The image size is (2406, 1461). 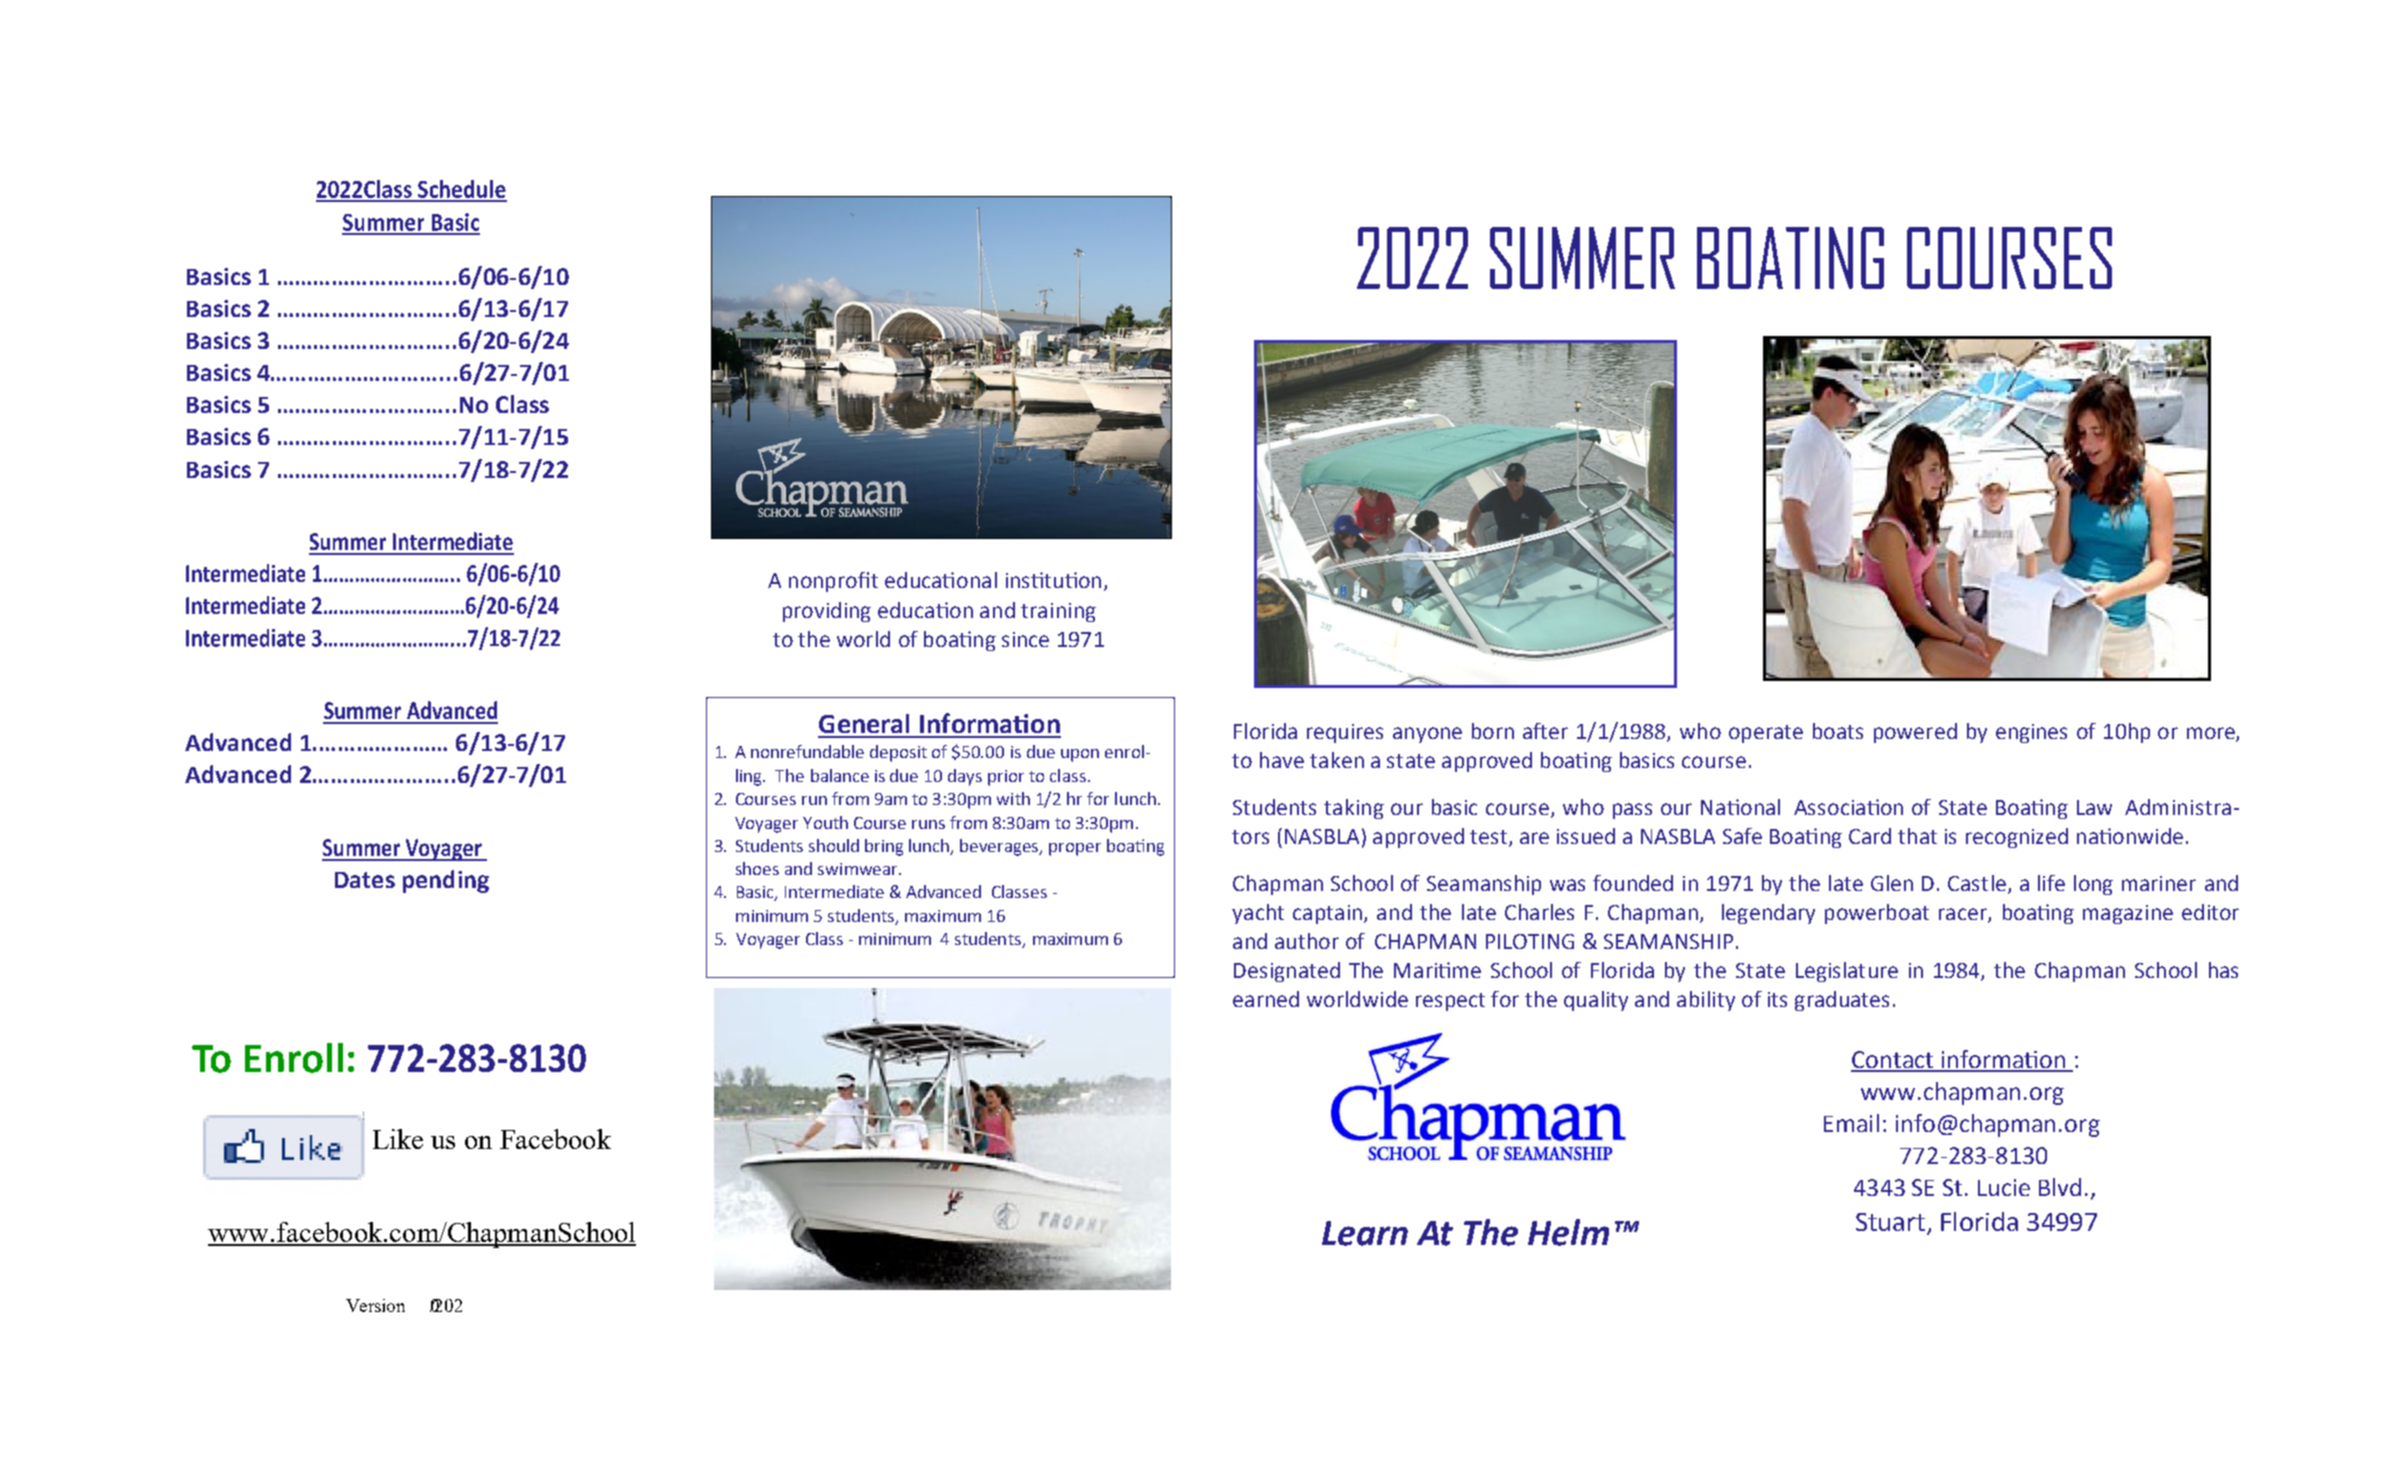 I want to click on recognized, so click(x=2017, y=838).
